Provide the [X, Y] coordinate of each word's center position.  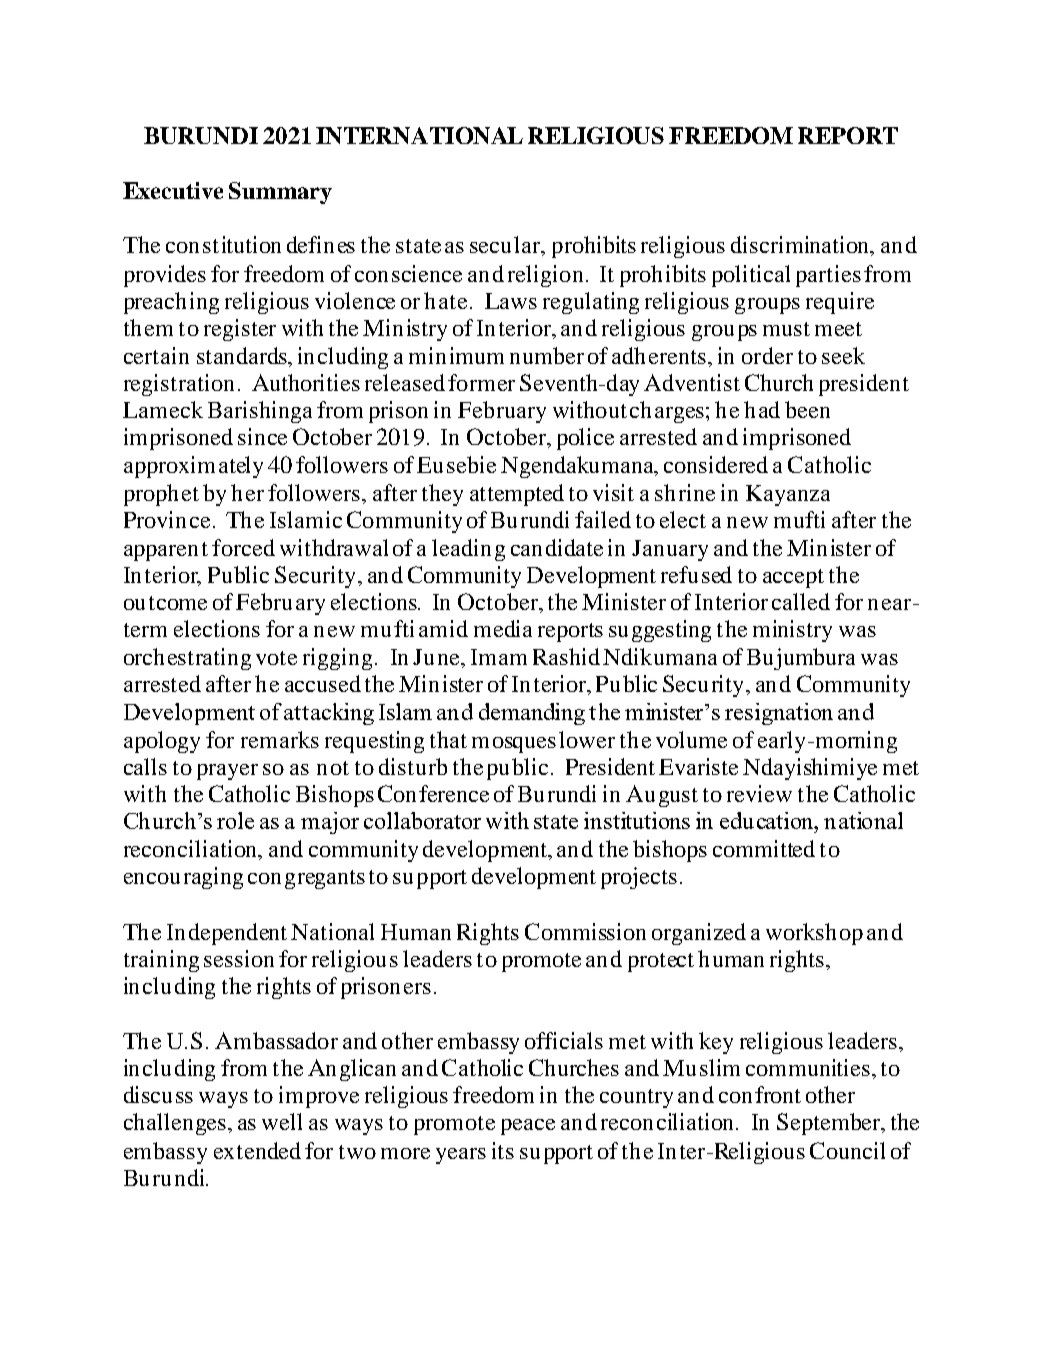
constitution [223, 244]
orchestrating [187, 659]
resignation [779, 714]
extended [257, 1150]
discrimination [801, 246]
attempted [517, 495]
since [262, 436]
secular [506, 246]
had [762, 409]
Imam [499, 657]
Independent [227, 934]
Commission [585, 931]
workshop [814, 934]
